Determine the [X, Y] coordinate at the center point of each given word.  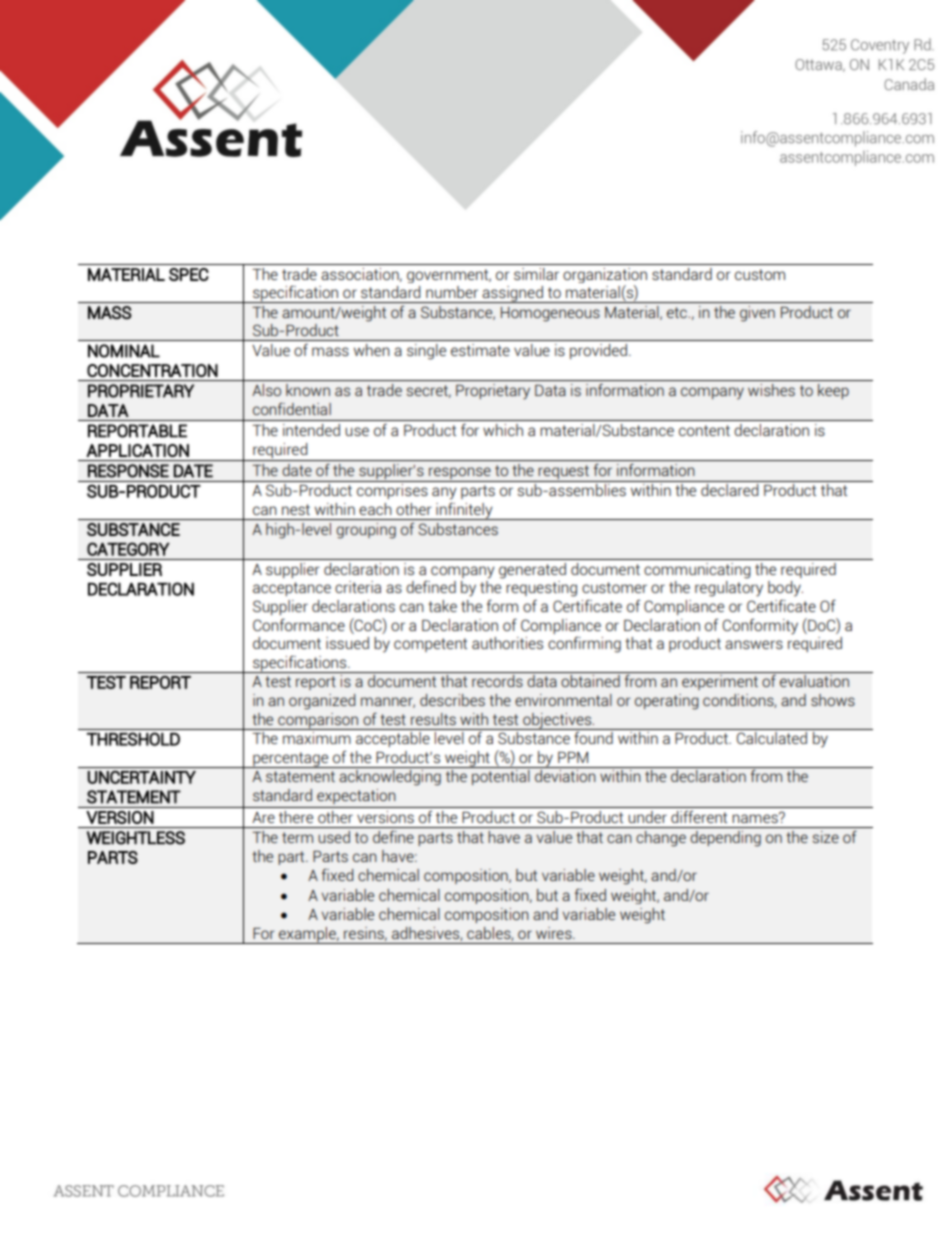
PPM [573, 757]
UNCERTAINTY [142, 777]
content [704, 430]
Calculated [772, 738]
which [503, 430]
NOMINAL [124, 351]
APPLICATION [137, 450]
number [452, 292]
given [757, 314]
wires [555, 933]
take [442, 606]
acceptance [292, 589]
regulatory [729, 589]
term [297, 837]
